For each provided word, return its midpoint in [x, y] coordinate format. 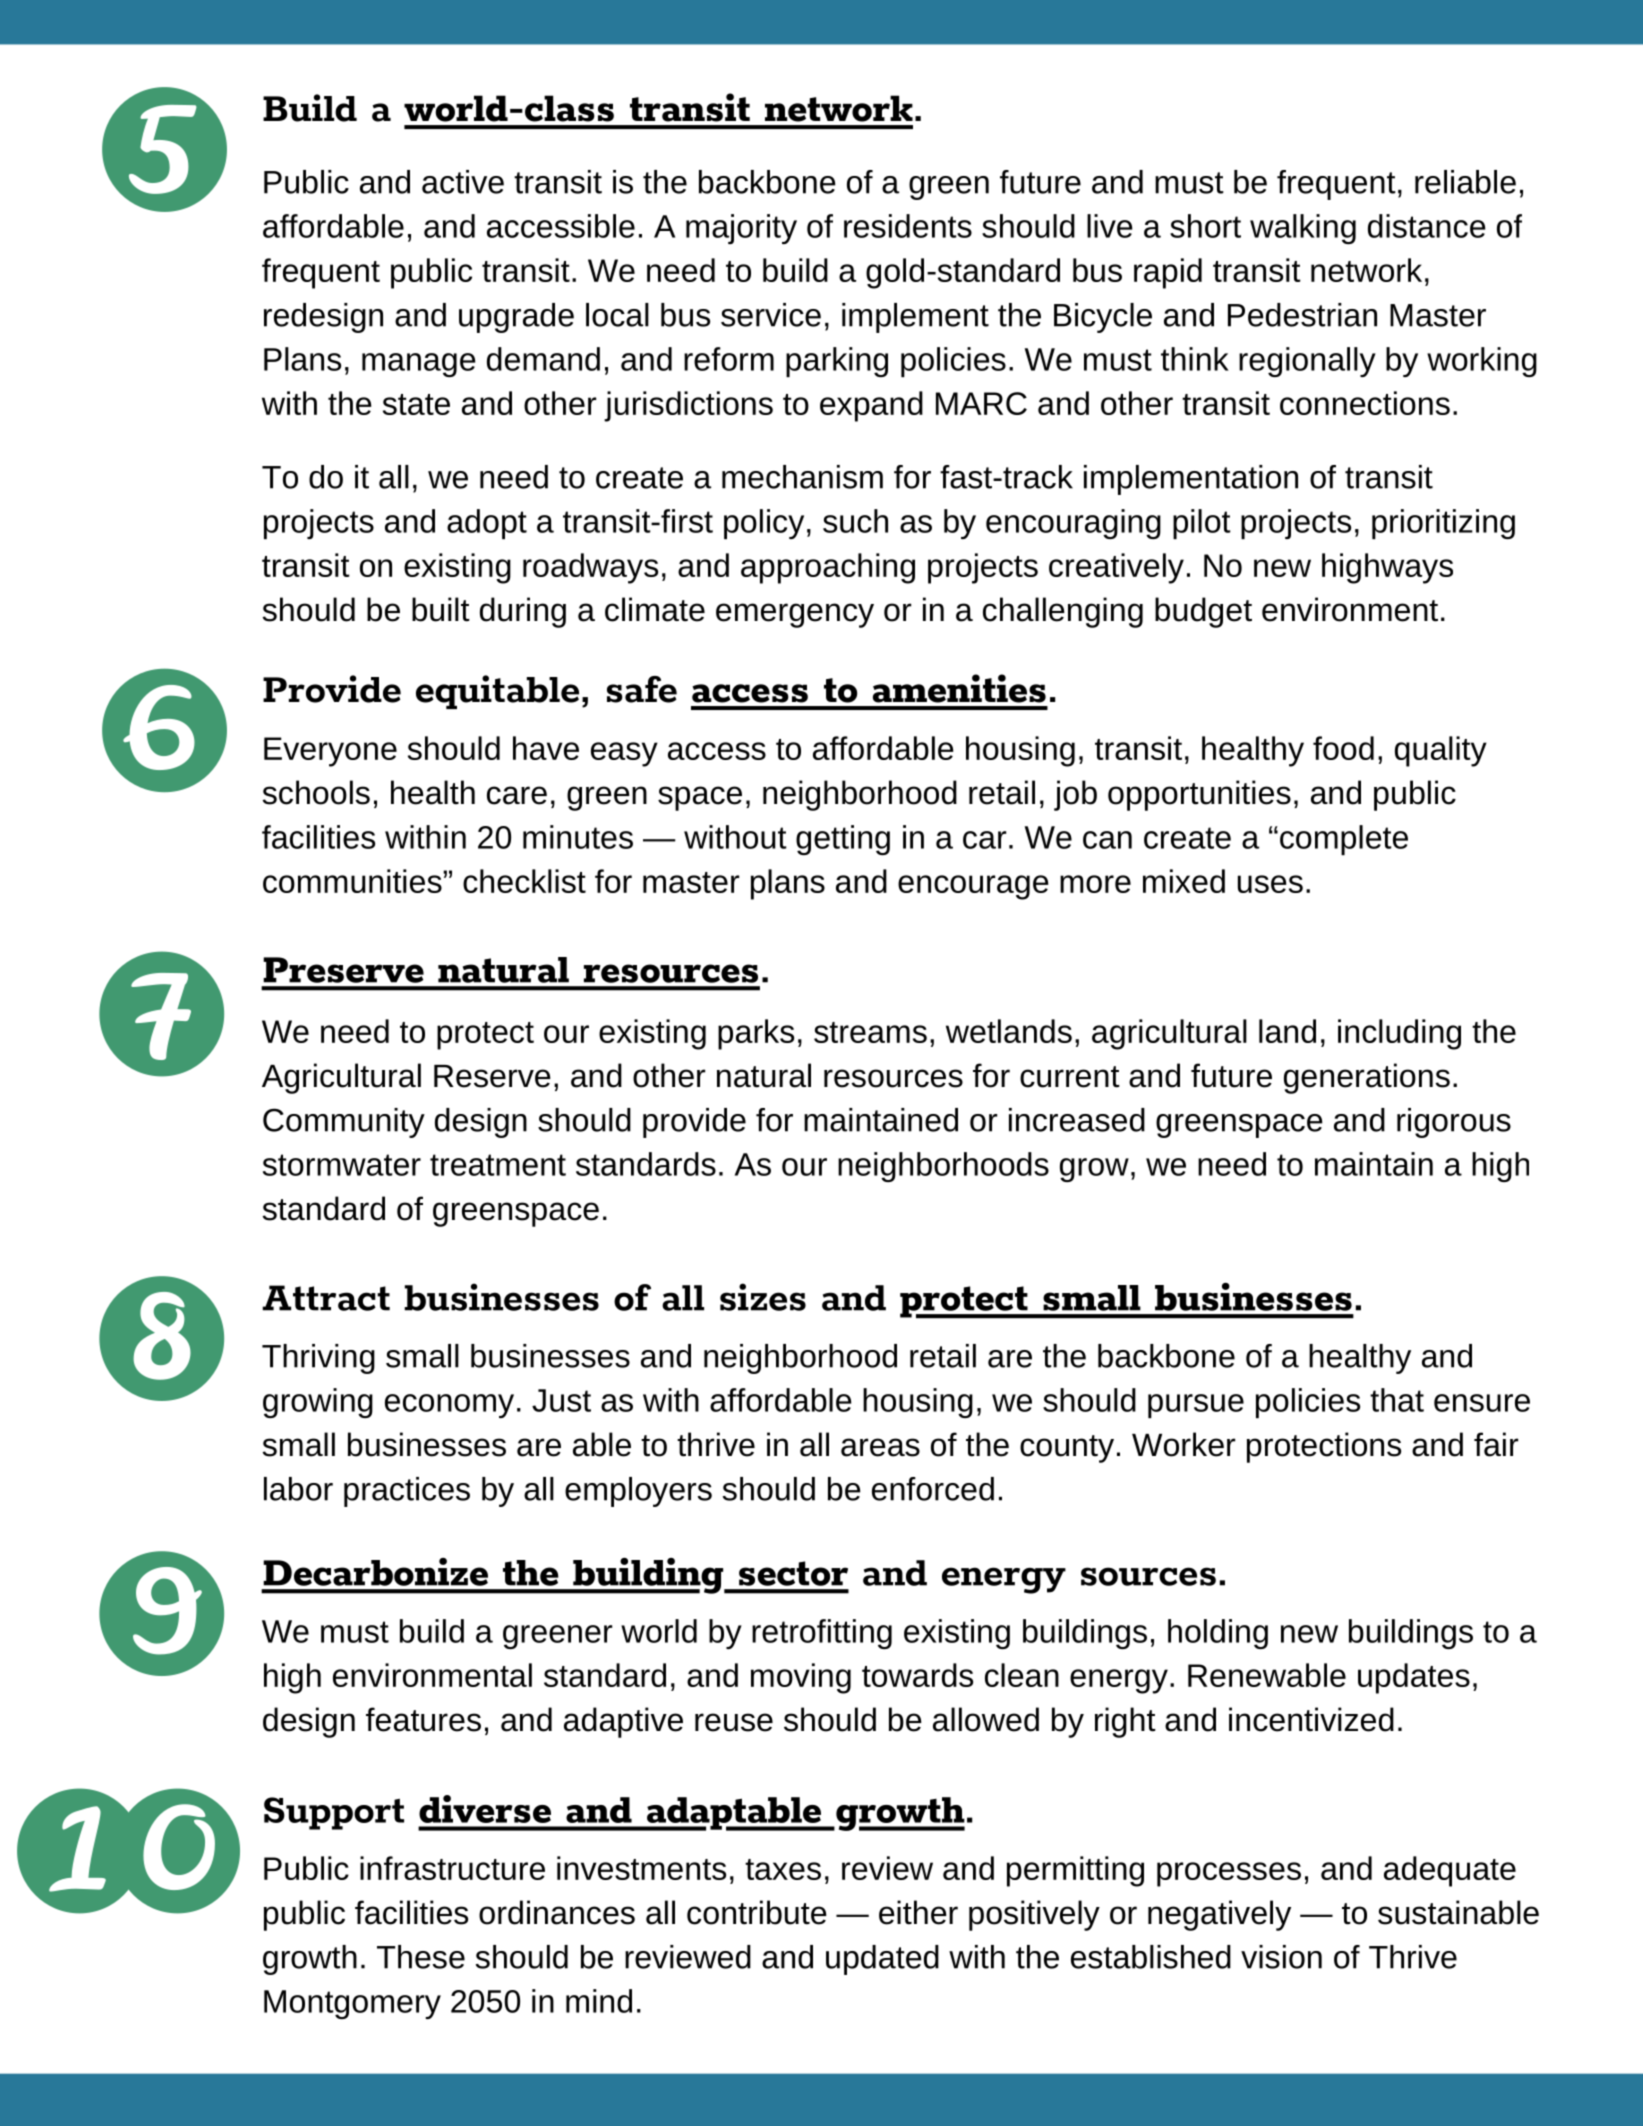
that [1397, 1400]
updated [882, 1960]
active [463, 182]
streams [870, 1032]
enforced [933, 1489]
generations [1367, 1078]
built [441, 609]
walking [1303, 229]
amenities [959, 688]
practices [407, 1492]
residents [908, 226]
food [1343, 748]
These [421, 1957]
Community [344, 1123]
